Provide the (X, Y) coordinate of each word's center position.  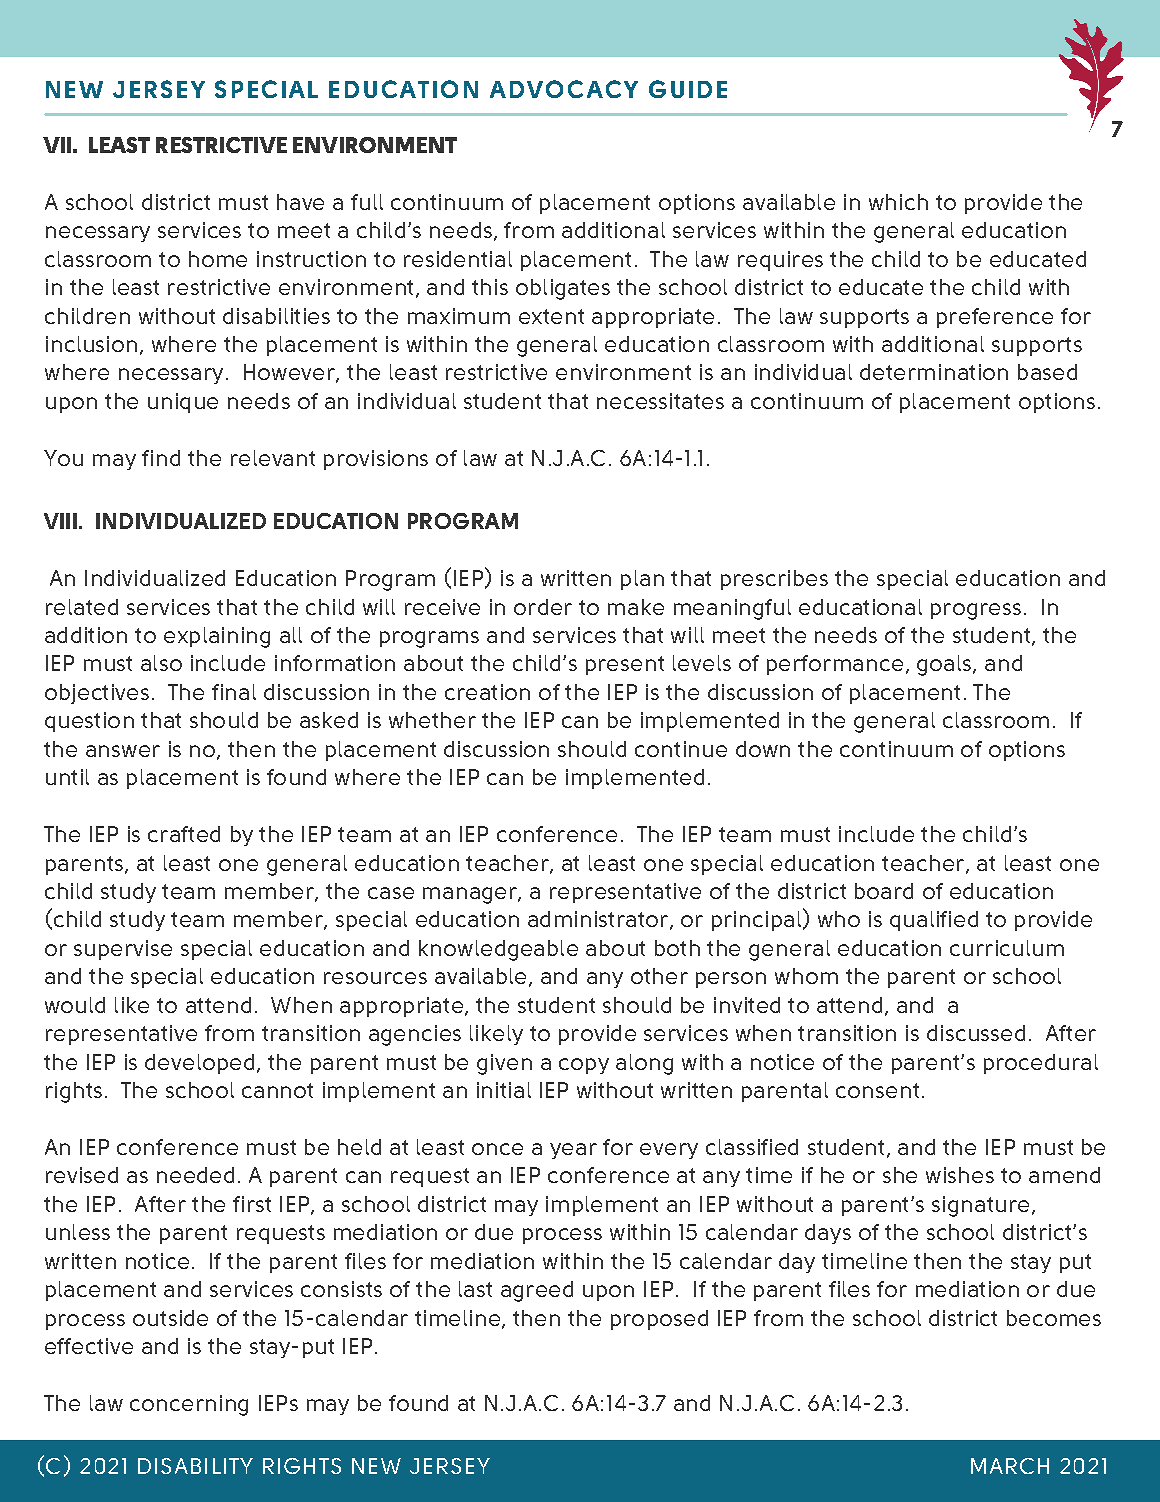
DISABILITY (195, 1466)
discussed (976, 1033)
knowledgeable (498, 950)
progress (976, 611)
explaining (217, 637)
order (543, 607)
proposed (659, 1320)
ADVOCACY (564, 89)
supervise (123, 950)
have (300, 202)
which (898, 202)
